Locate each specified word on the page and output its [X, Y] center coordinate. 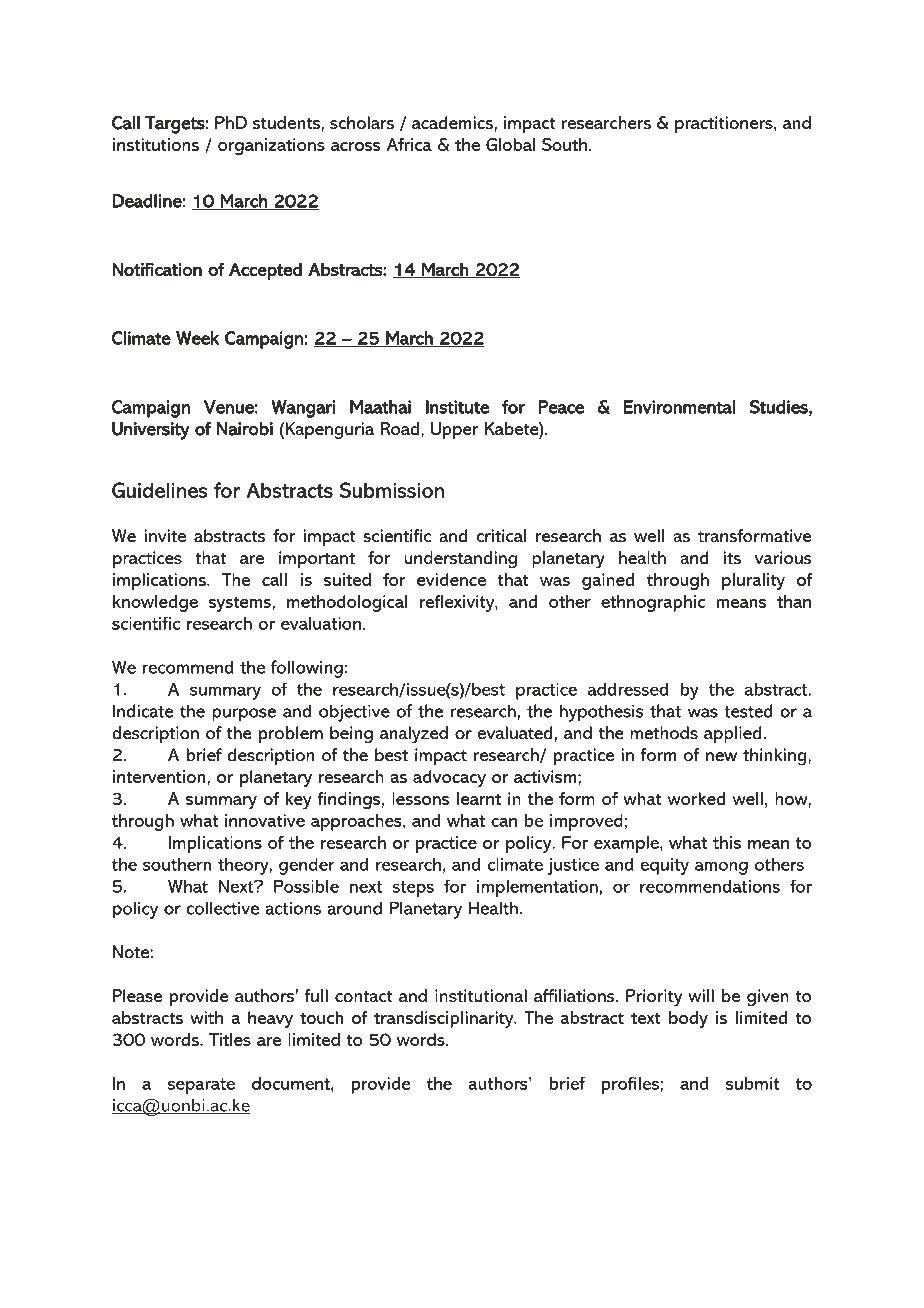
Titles [230, 1039]
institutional [481, 996]
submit [753, 1083]
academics [453, 123]
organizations [271, 146]
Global [510, 144]
